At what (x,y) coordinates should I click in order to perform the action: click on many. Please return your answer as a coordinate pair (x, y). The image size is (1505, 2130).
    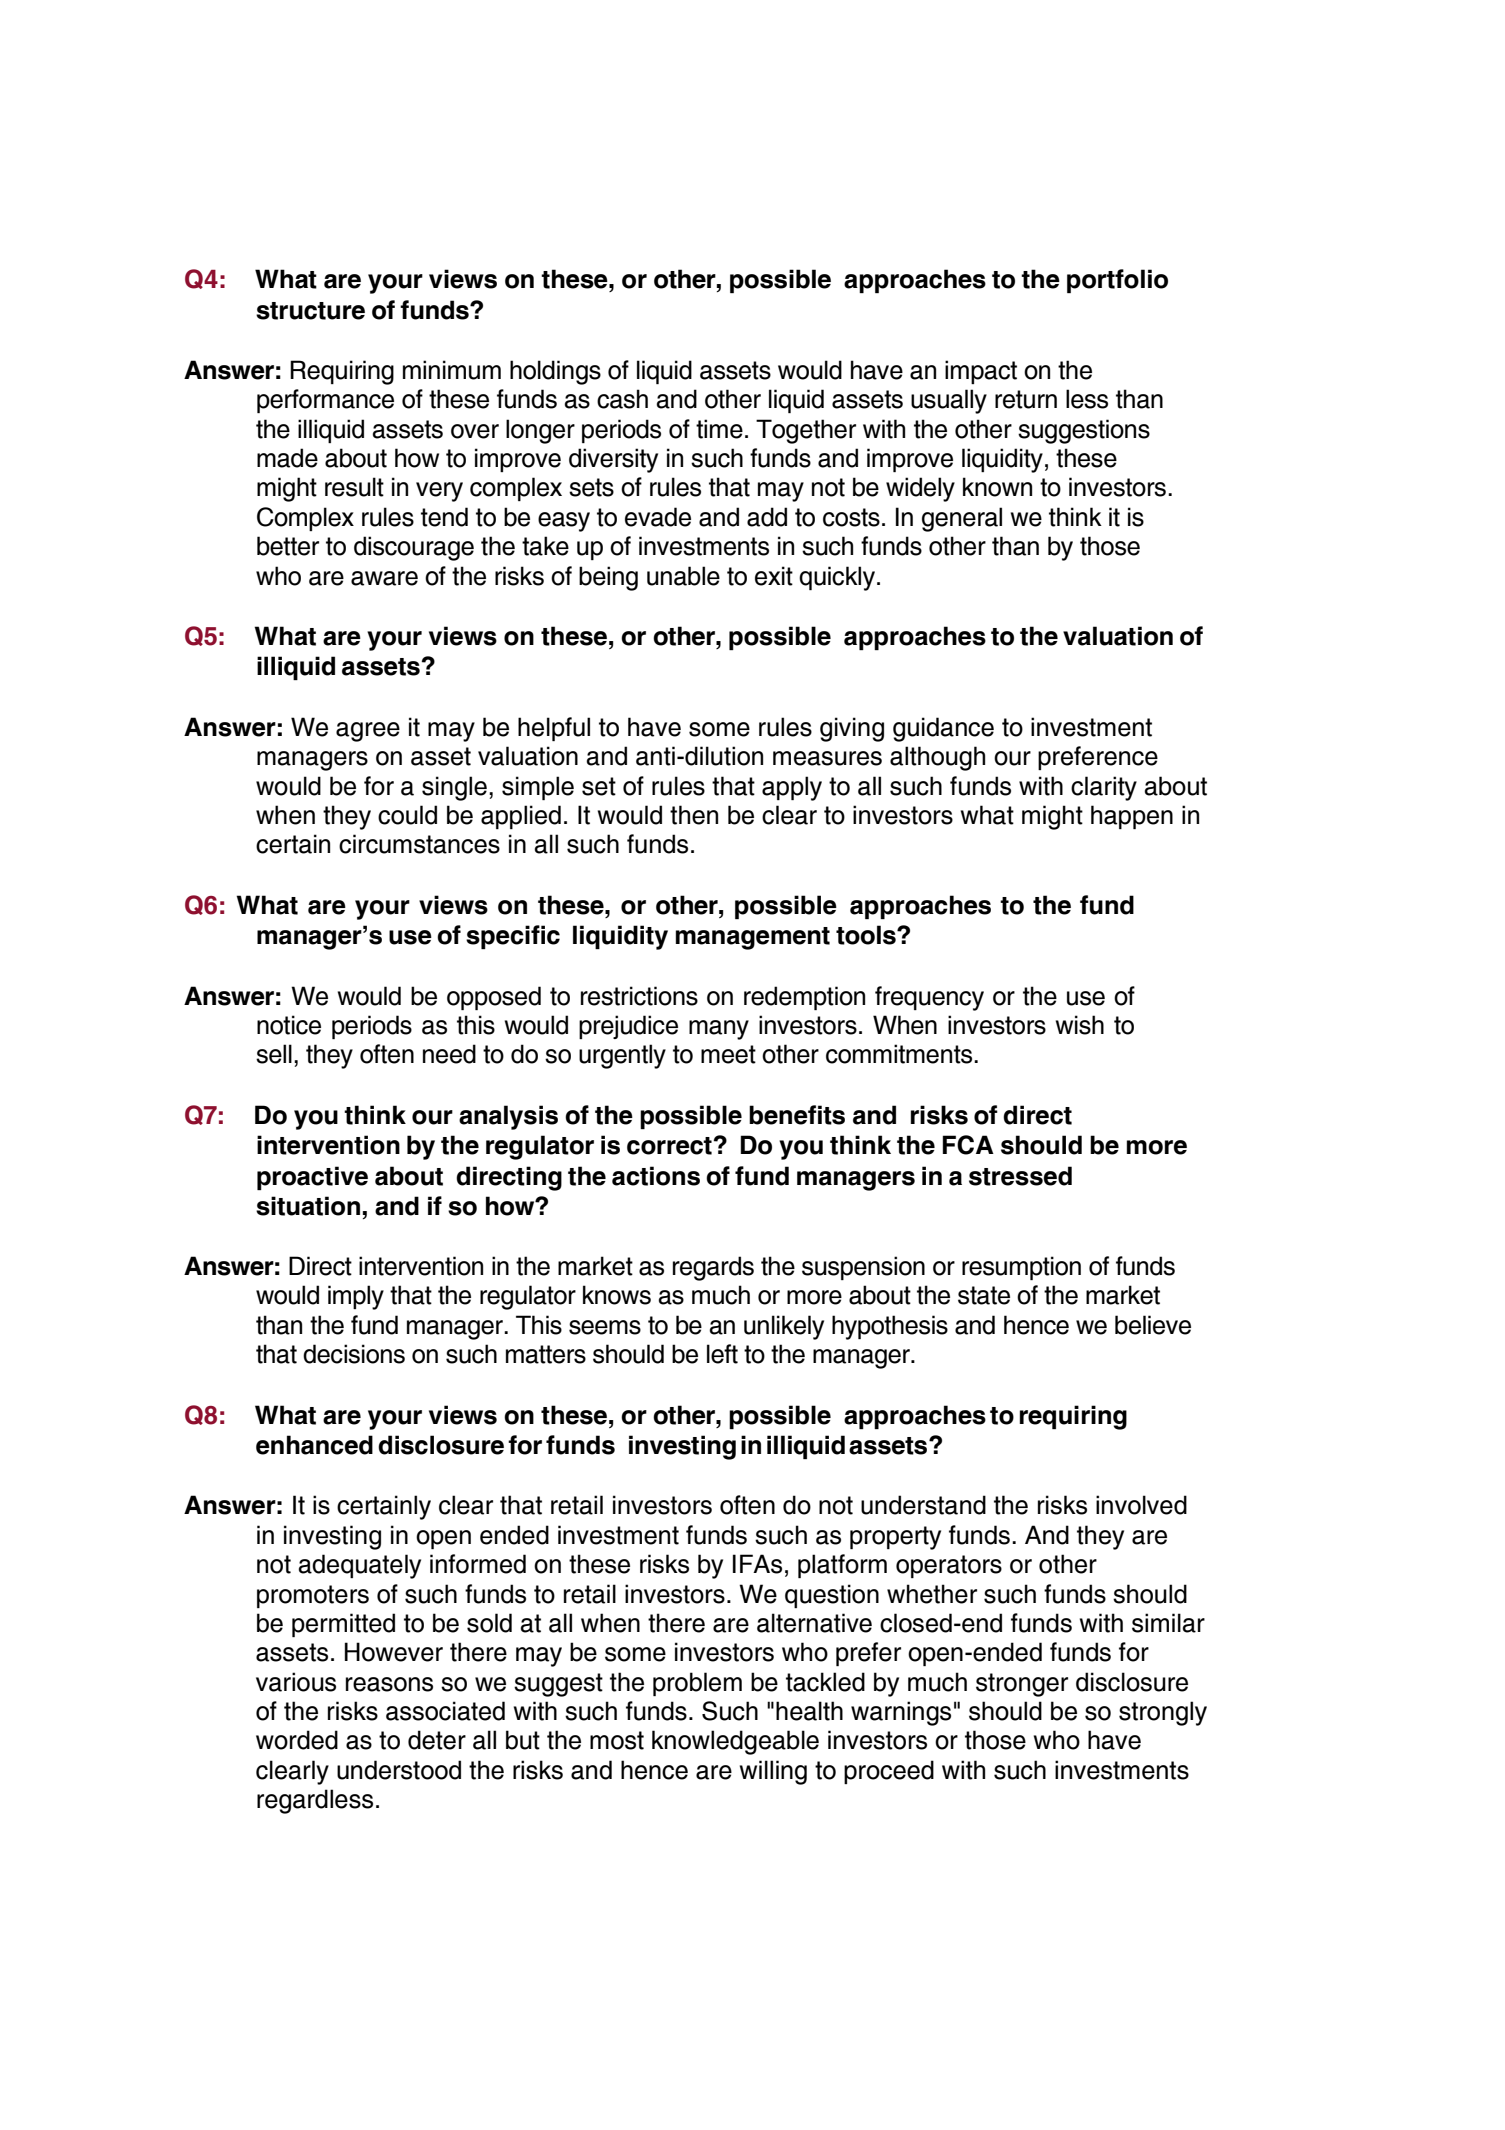
    Looking at the image, I should click on (719, 1030).
